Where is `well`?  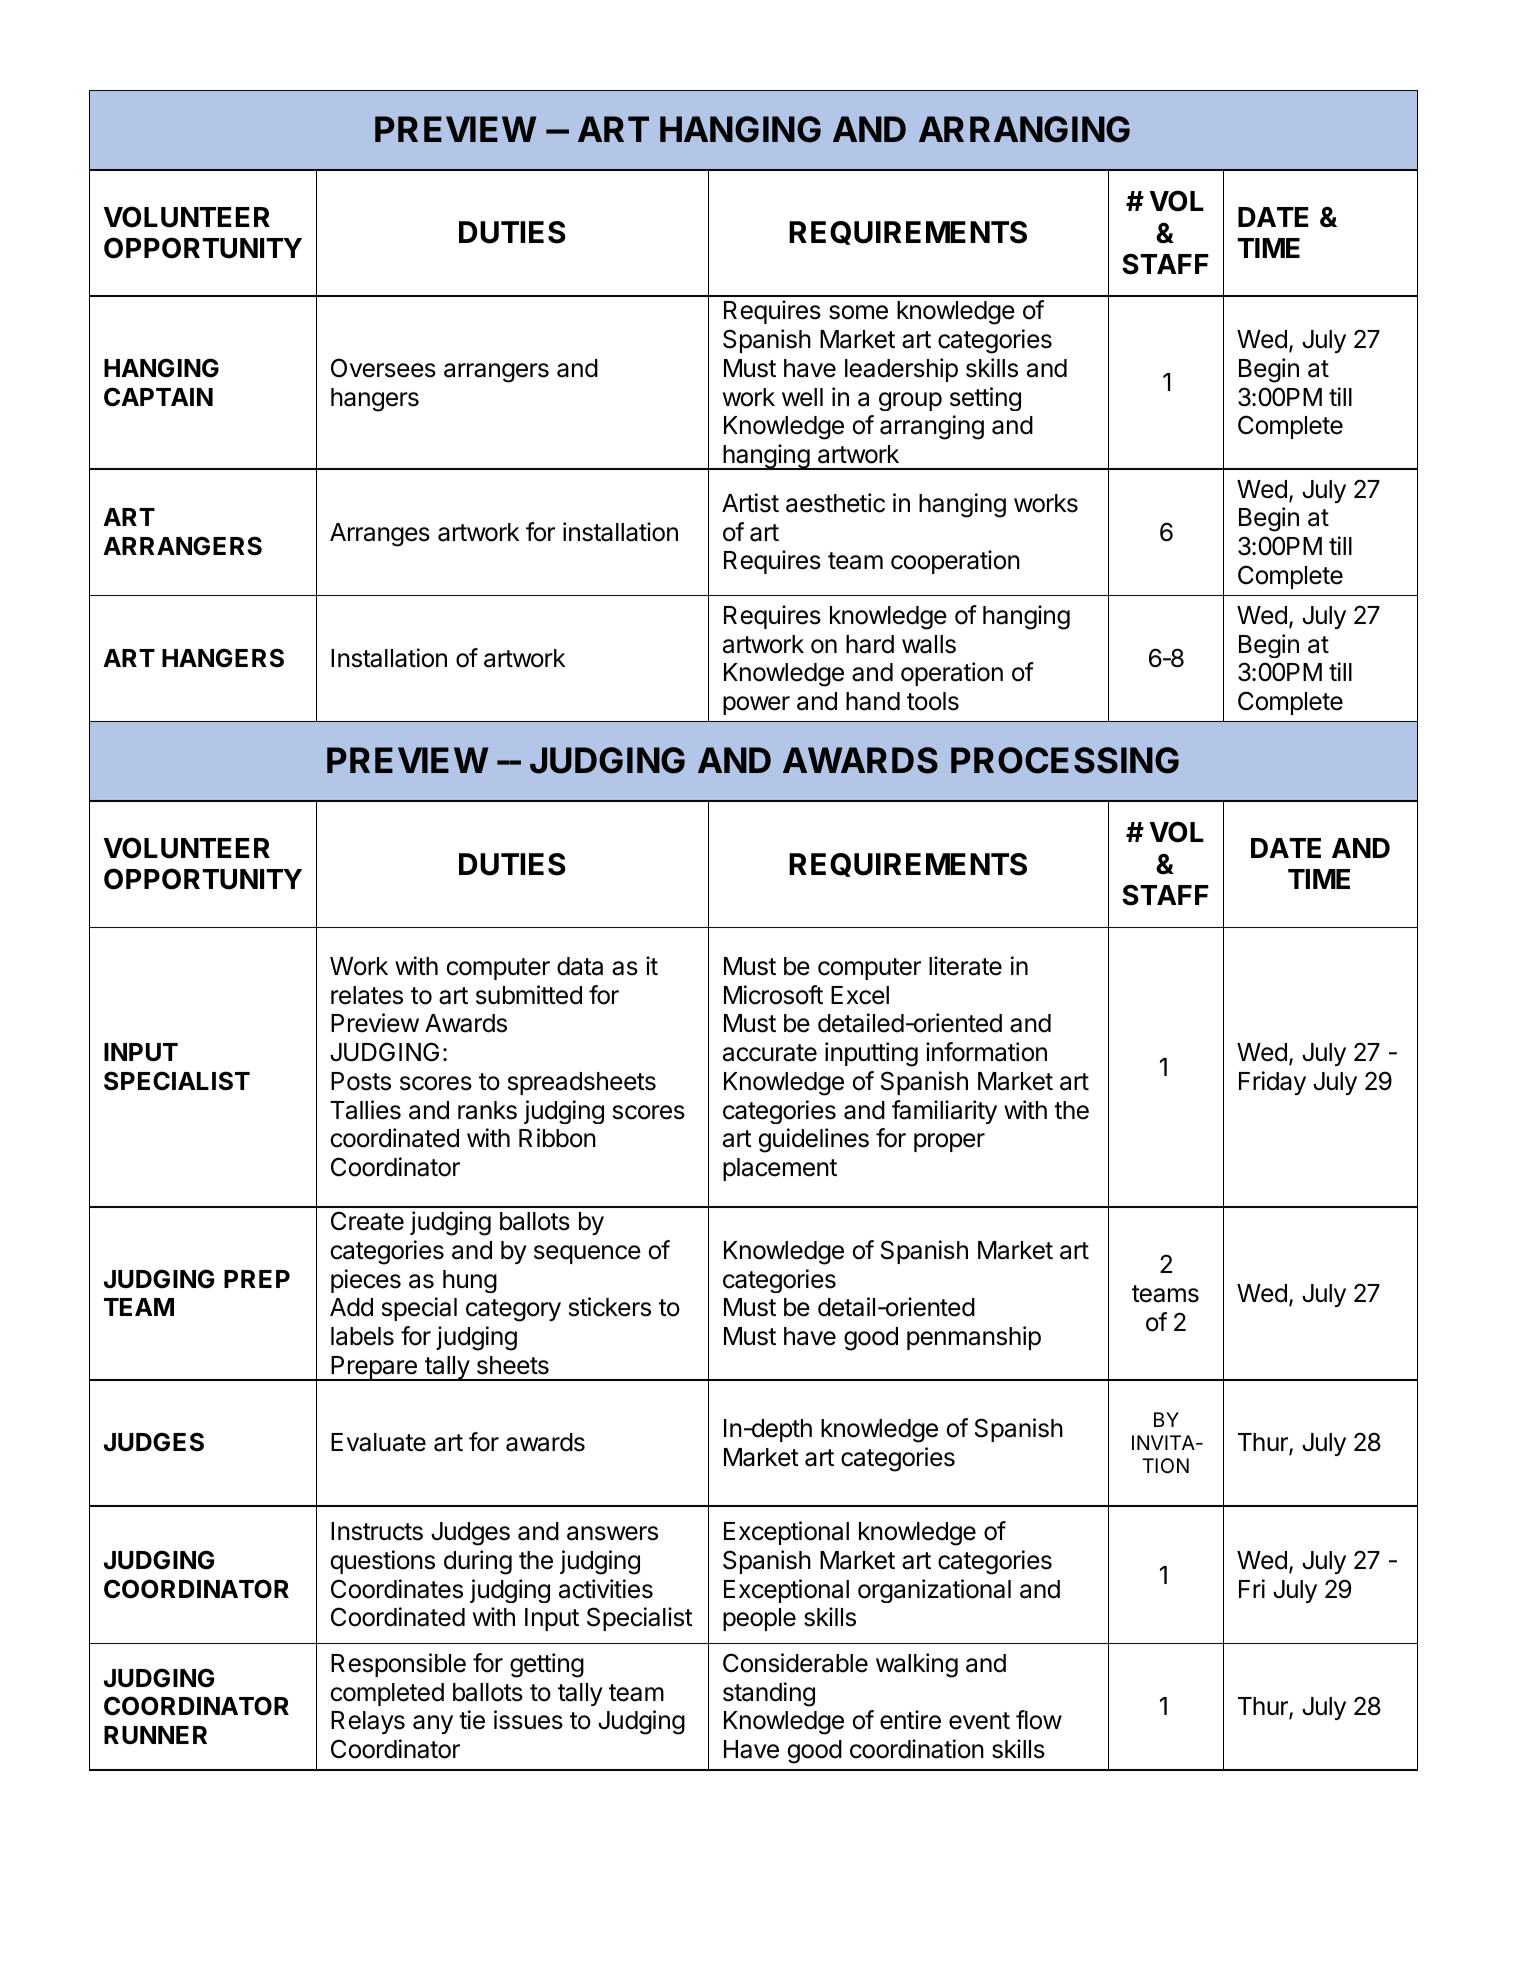 well is located at coordinates (802, 397).
